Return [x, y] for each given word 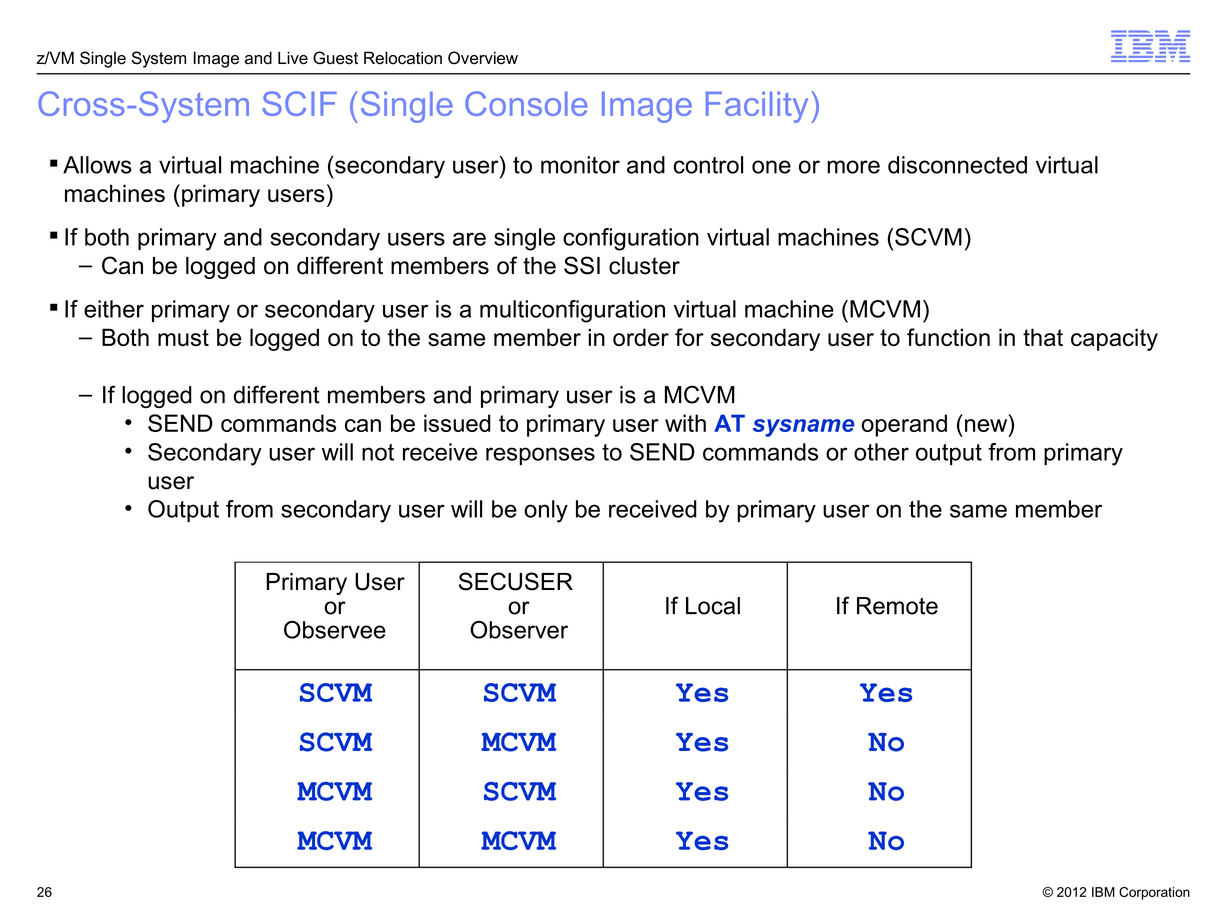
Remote [897, 606]
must [183, 337]
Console [526, 103]
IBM [1103, 892]
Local [713, 606]
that [1043, 337]
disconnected [957, 165]
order [641, 337]
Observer [519, 630]
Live [293, 58]
